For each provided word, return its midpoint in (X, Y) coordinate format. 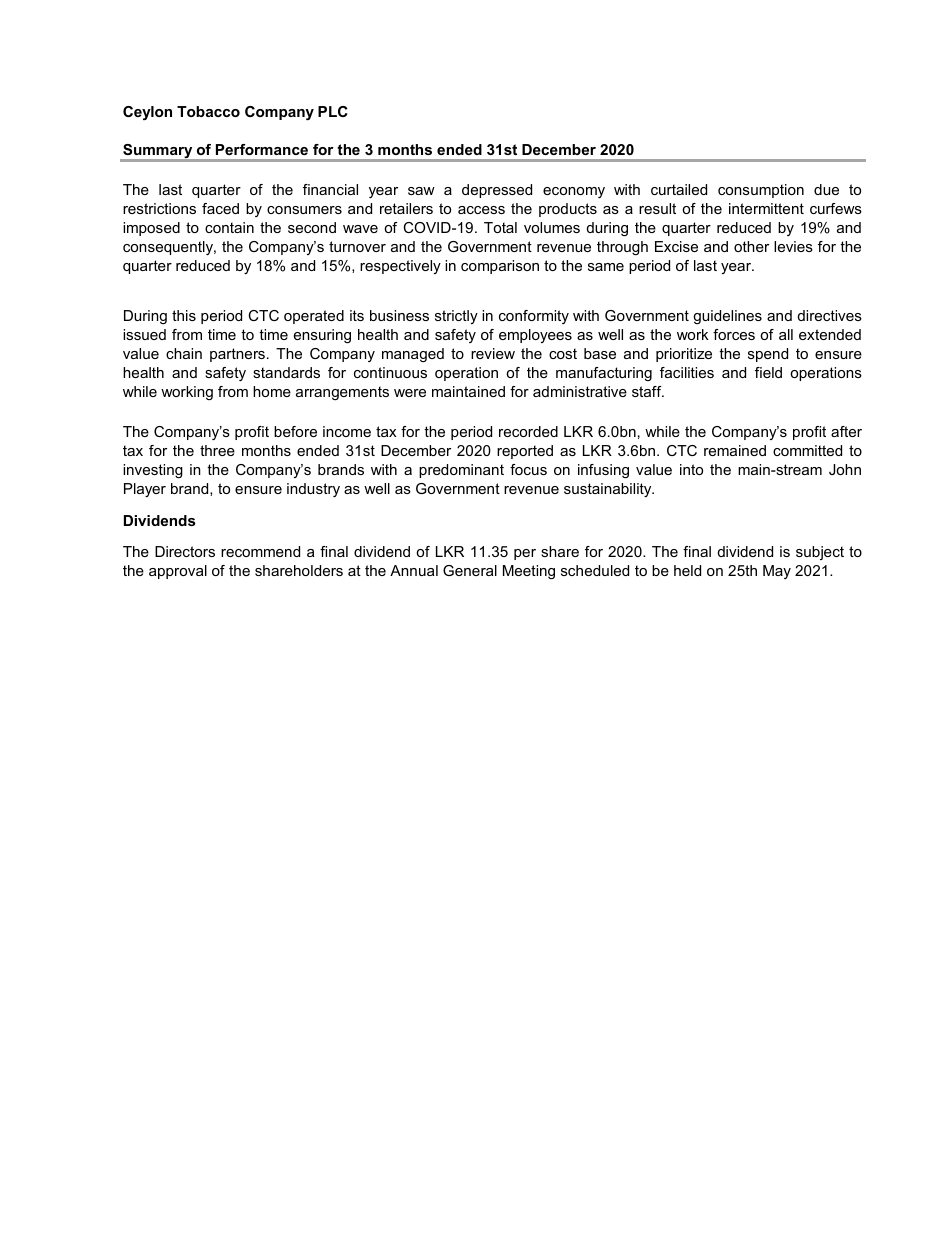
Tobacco (208, 111)
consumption (761, 191)
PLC (333, 111)
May (777, 572)
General (470, 570)
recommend (260, 551)
